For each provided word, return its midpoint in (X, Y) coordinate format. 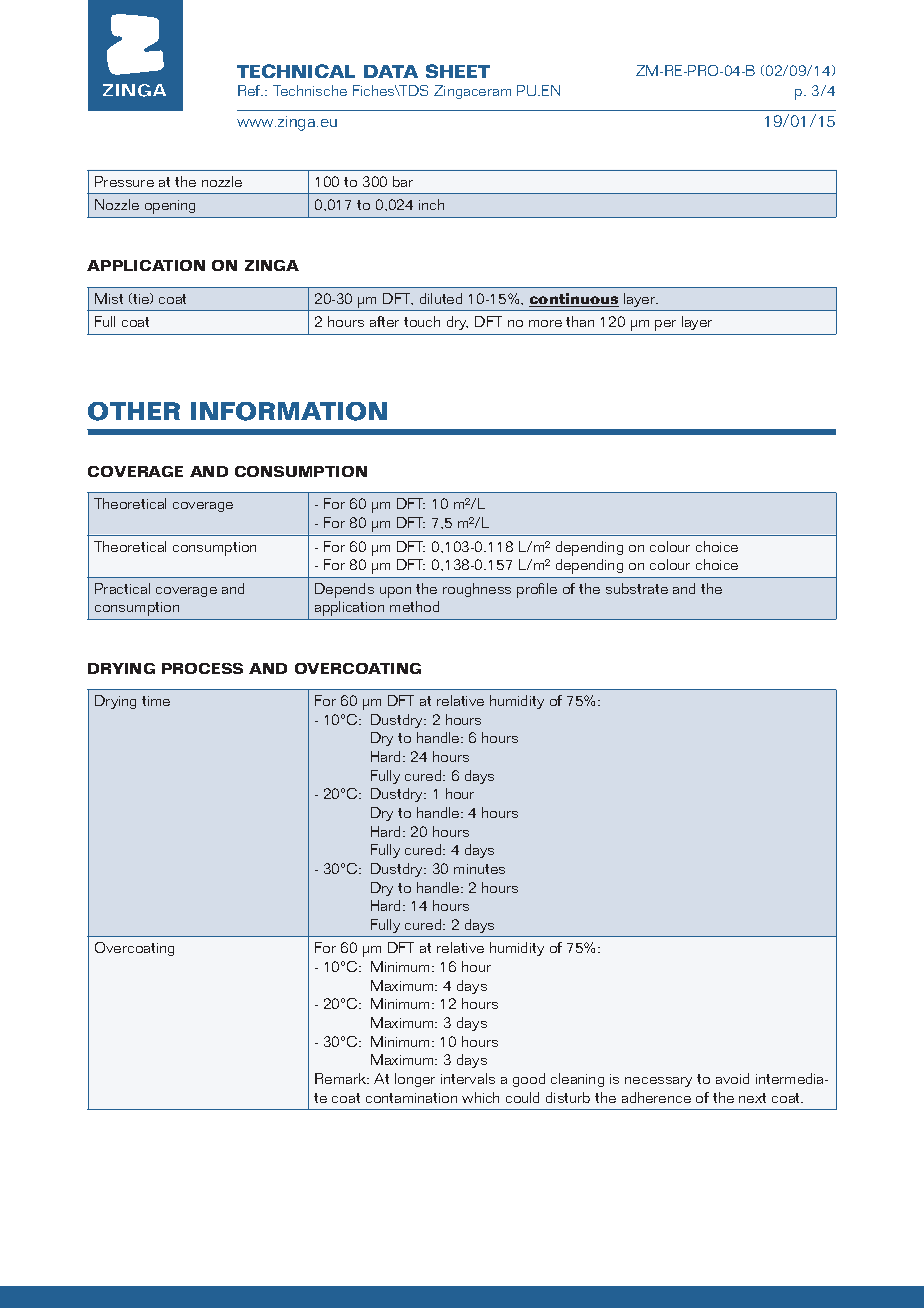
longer (415, 1080)
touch (422, 321)
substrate (637, 588)
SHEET (458, 71)
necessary (658, 1082)
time (156, 701)
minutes (479, 869)
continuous (574, 300)
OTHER (134, 411)
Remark (342, 1078)
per (665, 325)
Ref (250, 90)
